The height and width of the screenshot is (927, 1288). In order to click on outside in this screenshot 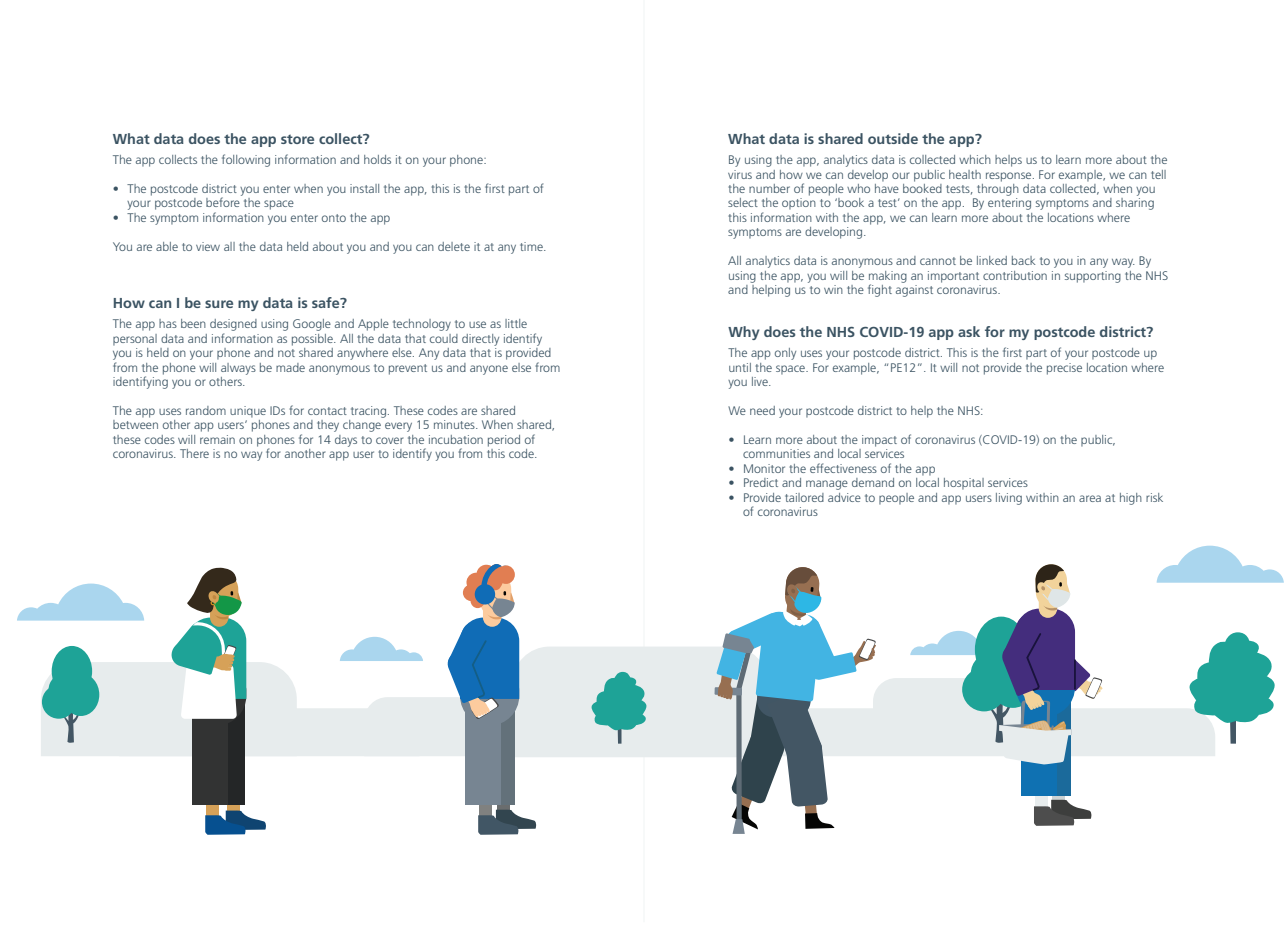, I will do `click(893, 138)`.
